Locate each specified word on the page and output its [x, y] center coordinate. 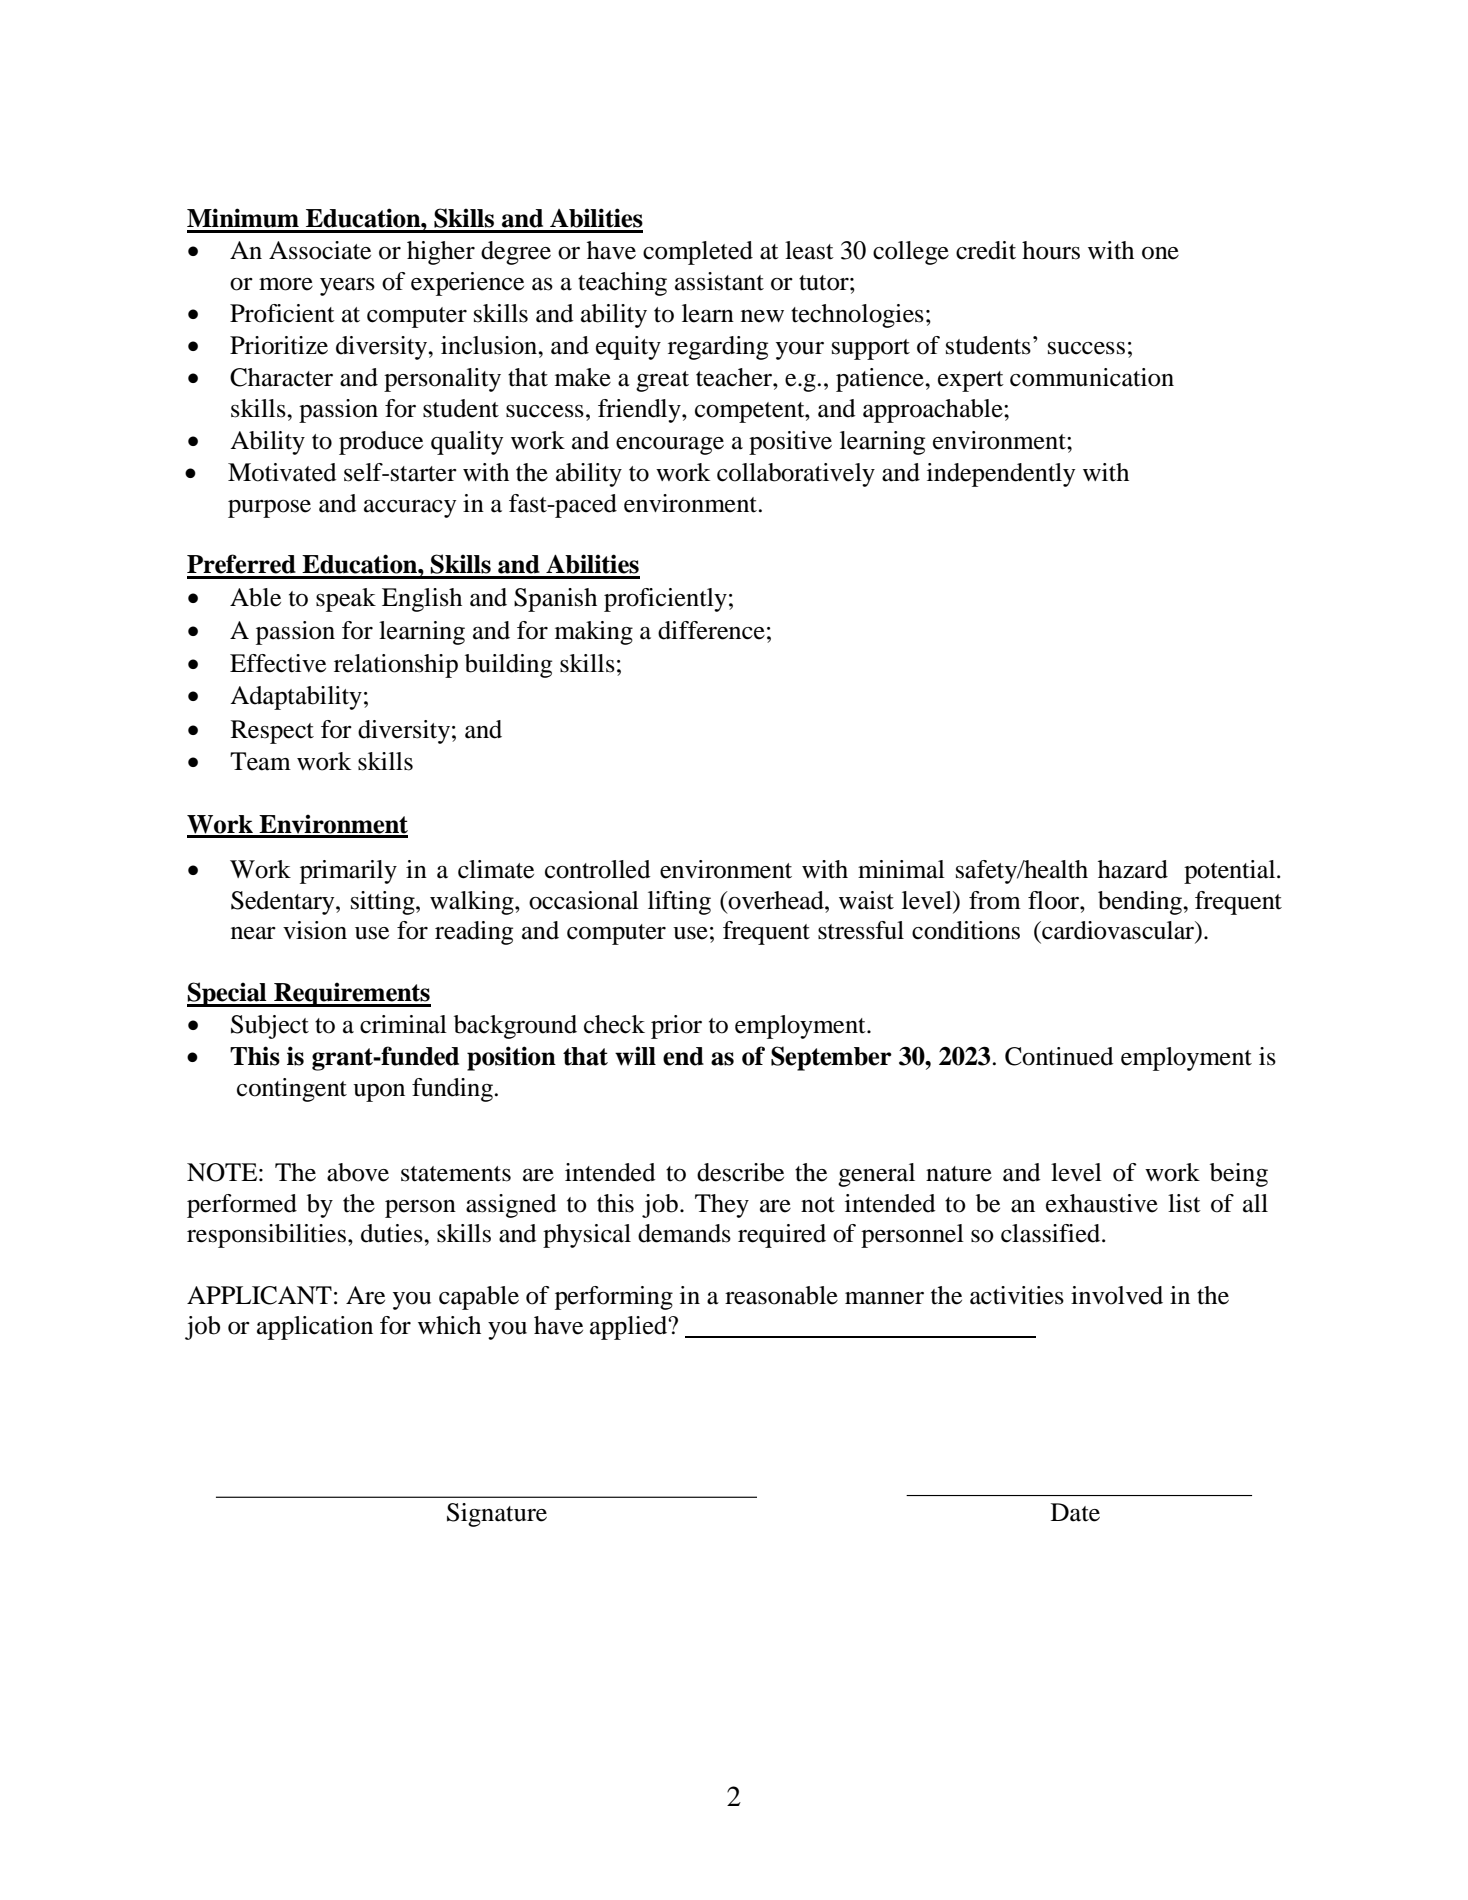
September [831, 1058]
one [1160, 253]
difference [711, 630]
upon [379, 1093]
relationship [396, 666]
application [315, 1328]
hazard [1133, 869]
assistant [719, 281]
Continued [1059, 1056]
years [347, 287]
